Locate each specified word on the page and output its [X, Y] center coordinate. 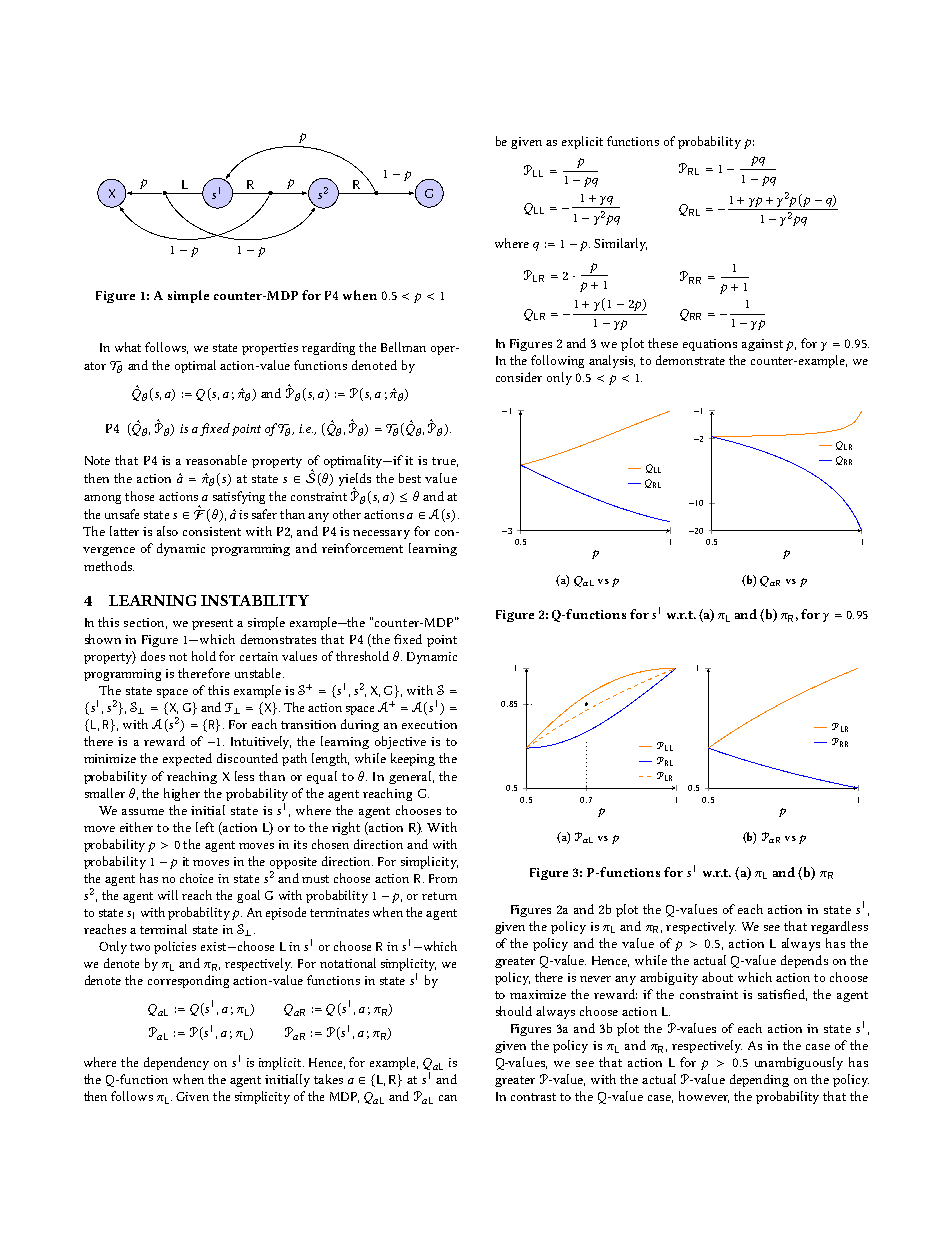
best [410, 478]
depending [759, 1080]
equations [710, 345]
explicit [582, 142]
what [128, 347]
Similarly [620, 244]
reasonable [216, 460]
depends [804, 961]
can [448, 1098]
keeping [413, 759]
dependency [176, 1063]
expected [187, 759]
